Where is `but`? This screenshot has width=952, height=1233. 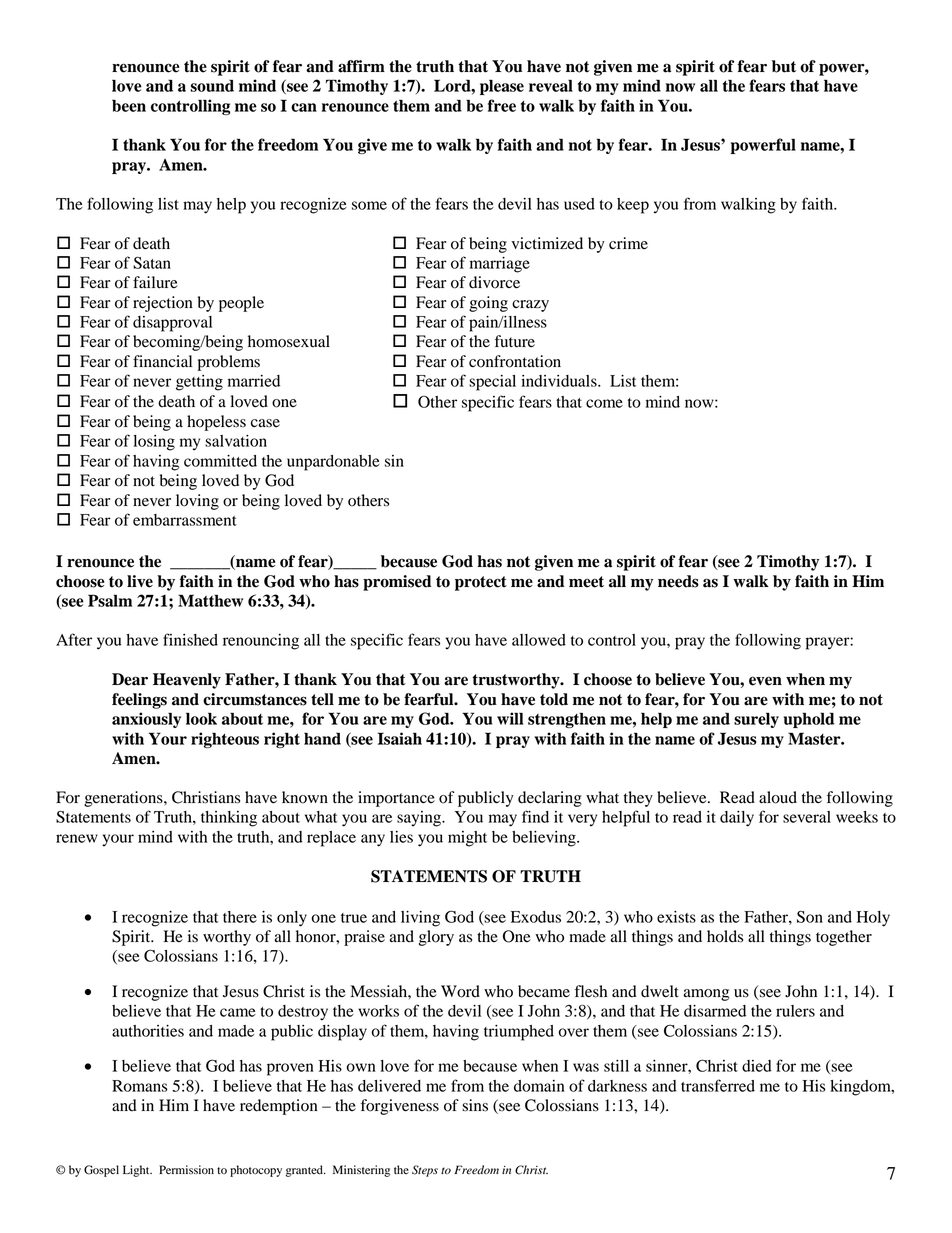
but is located at coordinates (784, 66).
